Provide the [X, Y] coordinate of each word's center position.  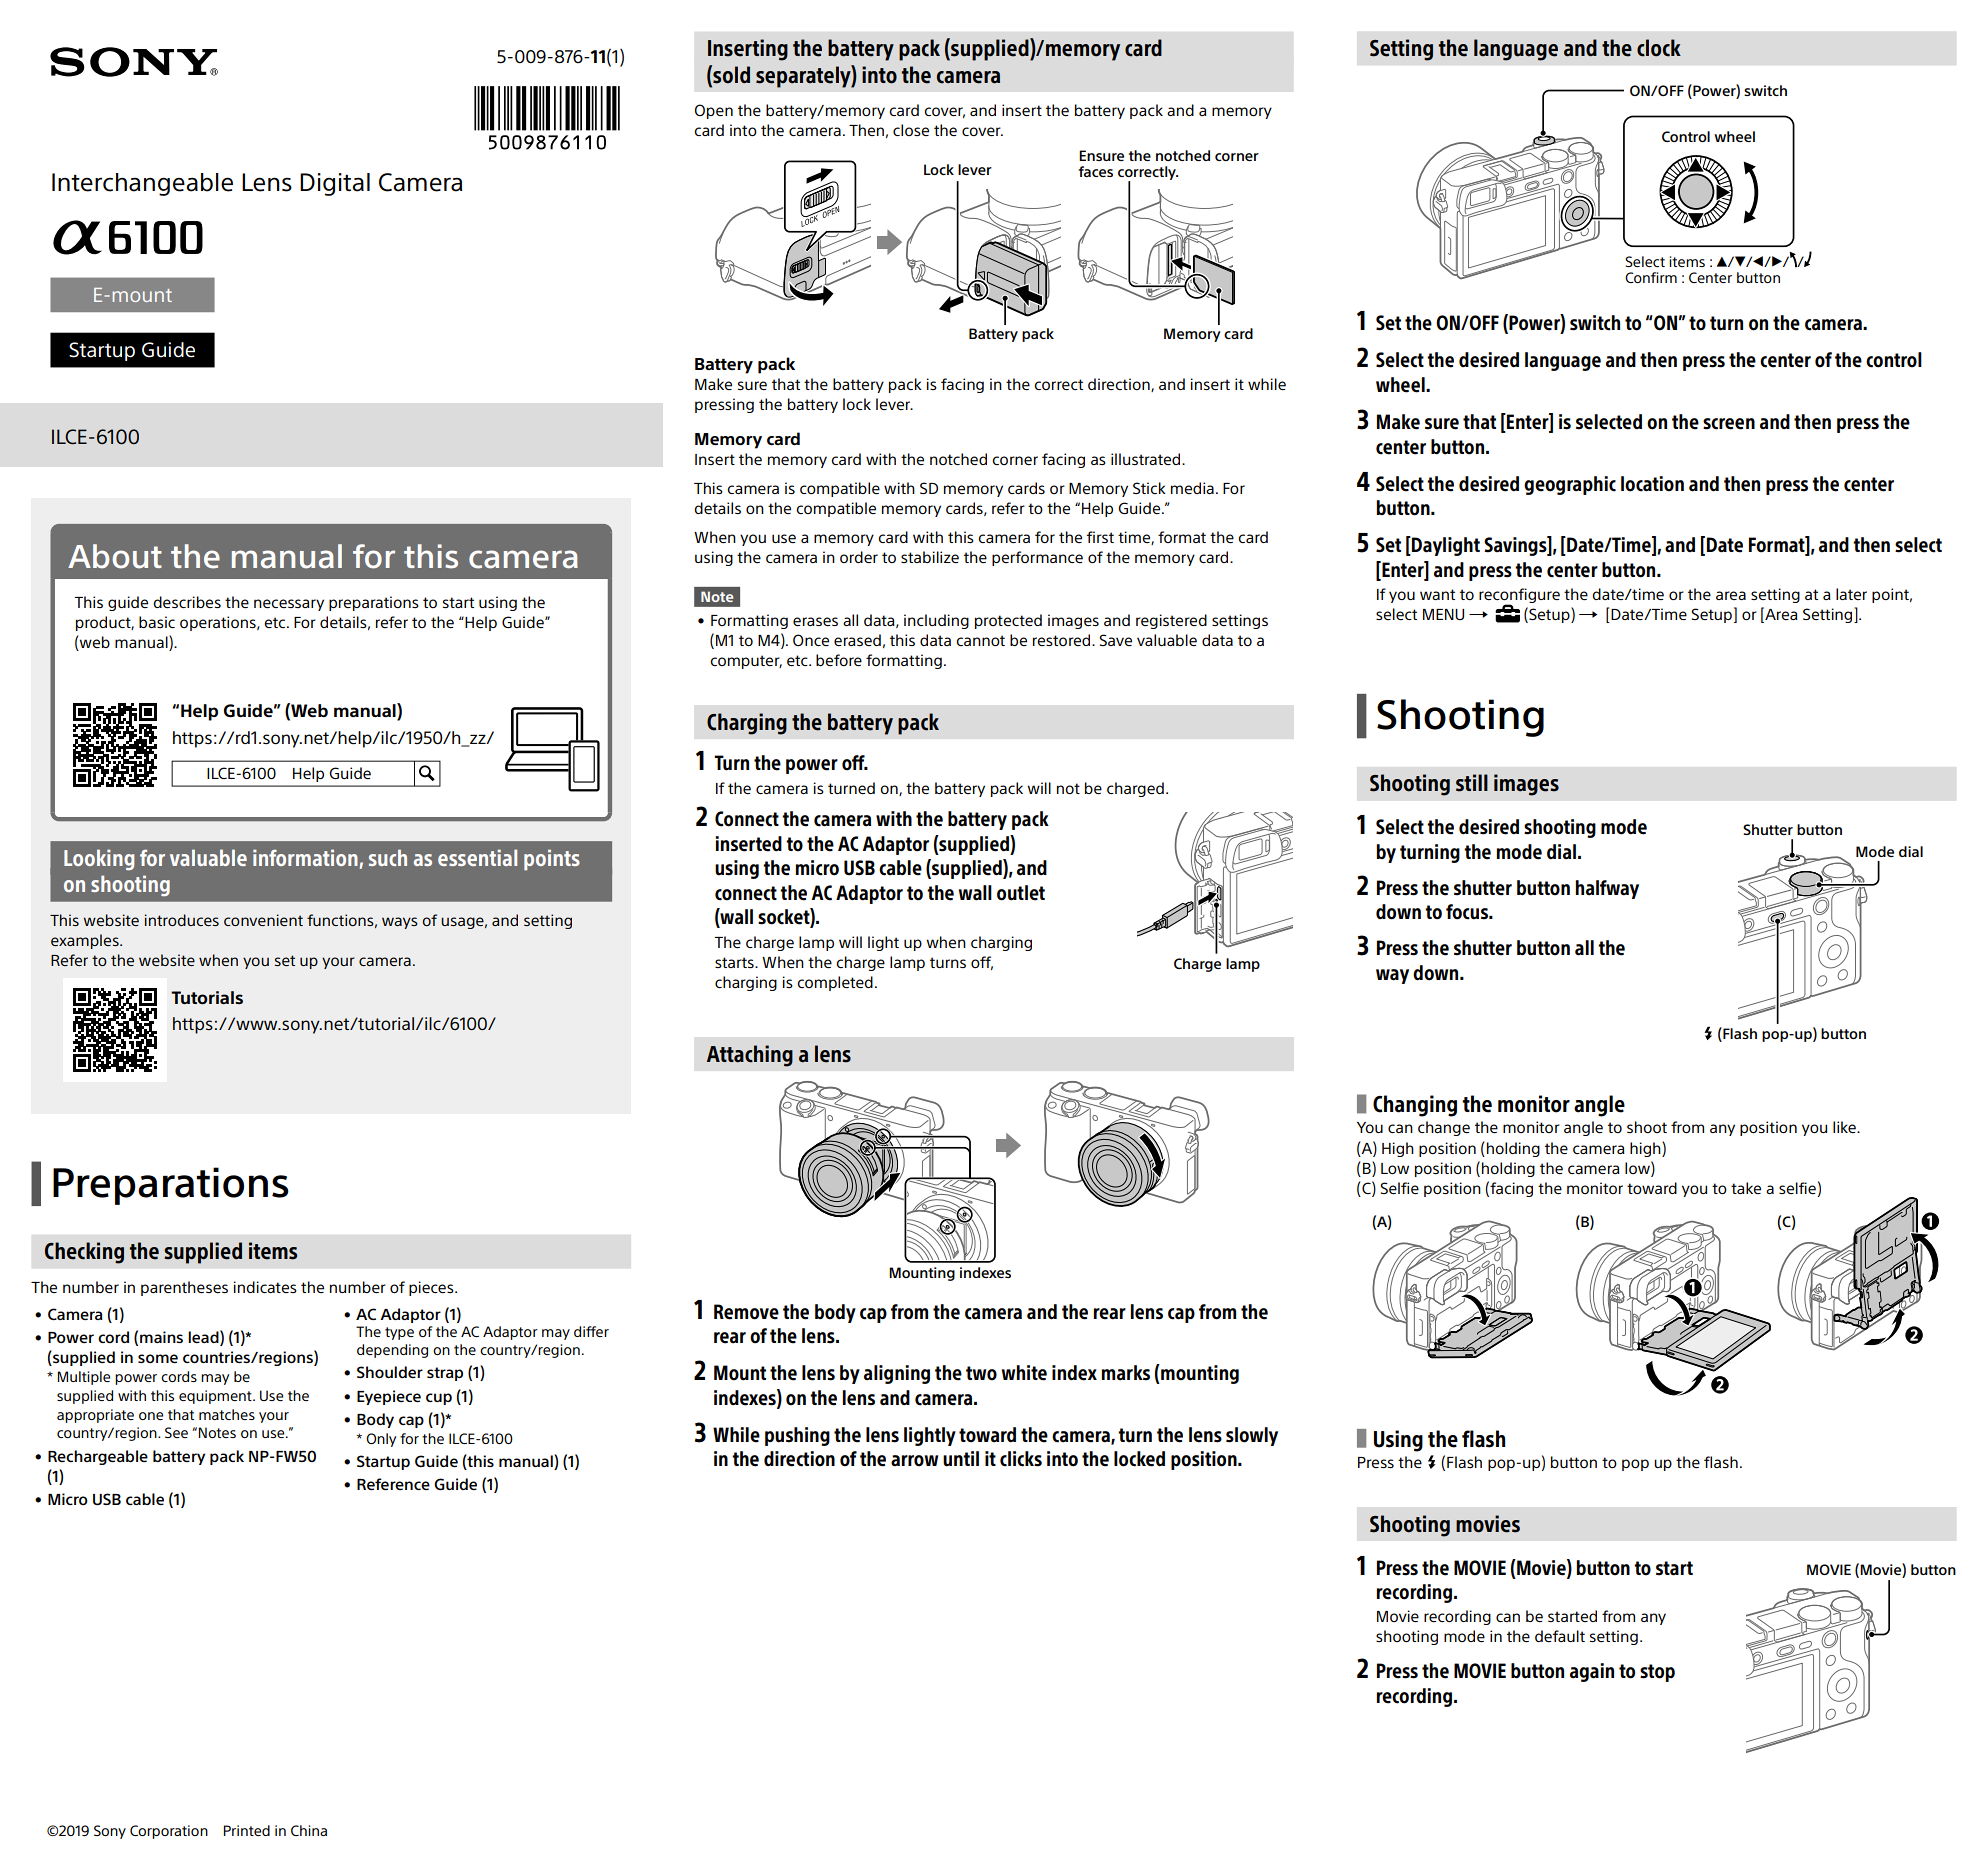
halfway [1607, 889]
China [309, 1830]
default [1560, 1636]
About [115, 556]
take [1746, 1188]
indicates [265, 1287]
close [911, 130]
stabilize [930, 557]
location [1652, 484]
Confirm [1651, 277]
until [961, 1459]
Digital [335, 184]
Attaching [750, 1056]
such [388, 857]
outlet [1021, 893]
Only [381, 1440]
